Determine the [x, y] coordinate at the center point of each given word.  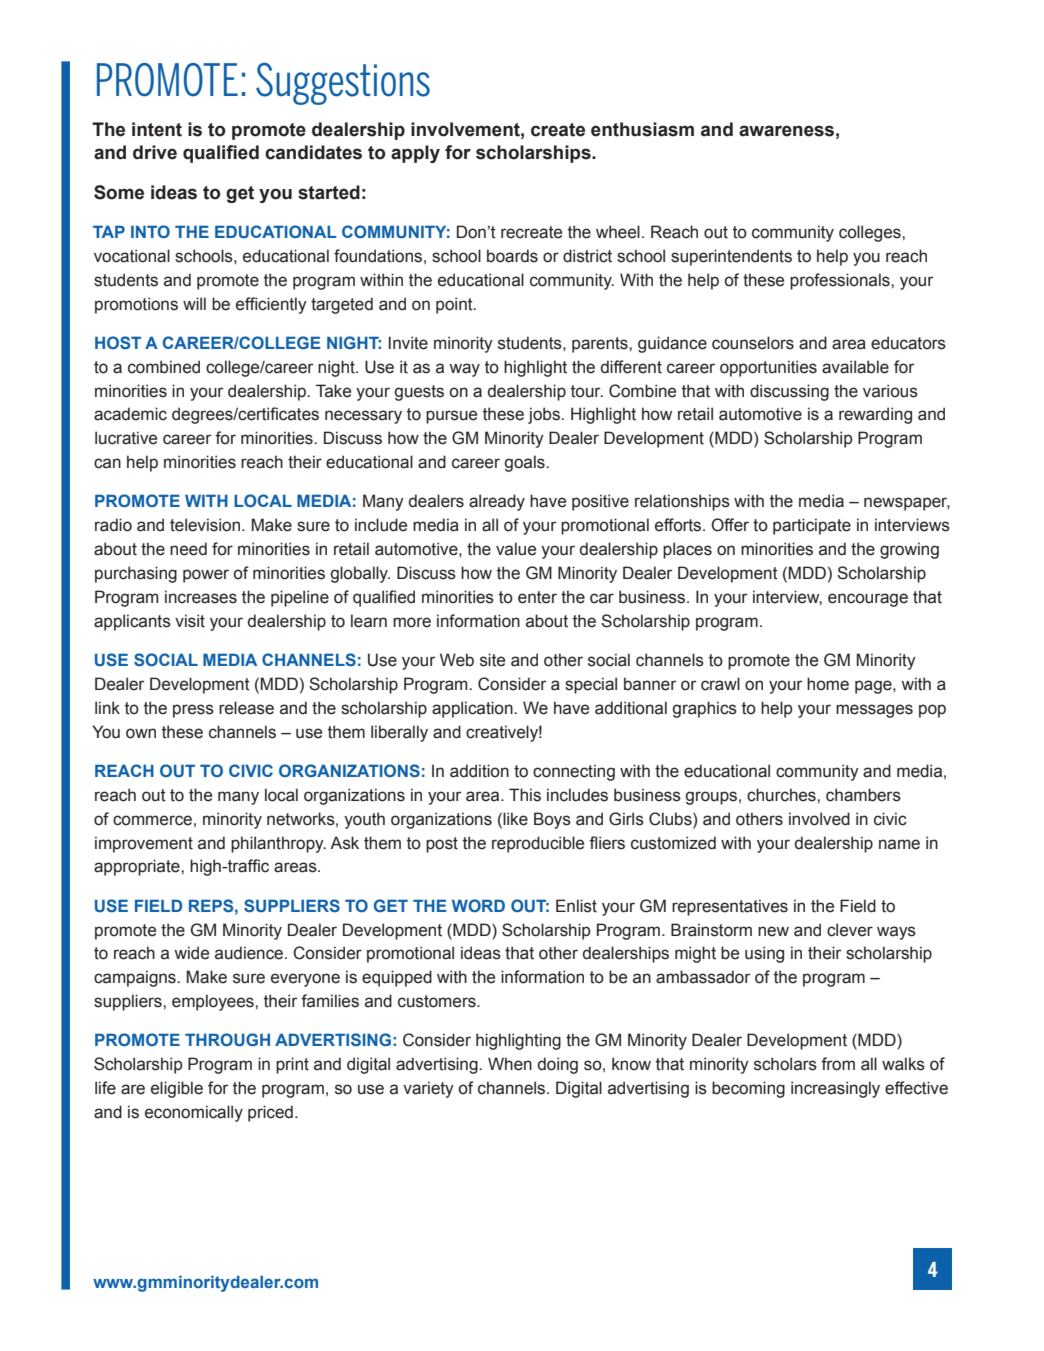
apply [415, 154]
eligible [177, 1089]
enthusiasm [642, 129]
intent [157, 129]
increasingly [835, 1089]
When [510, 1064]
